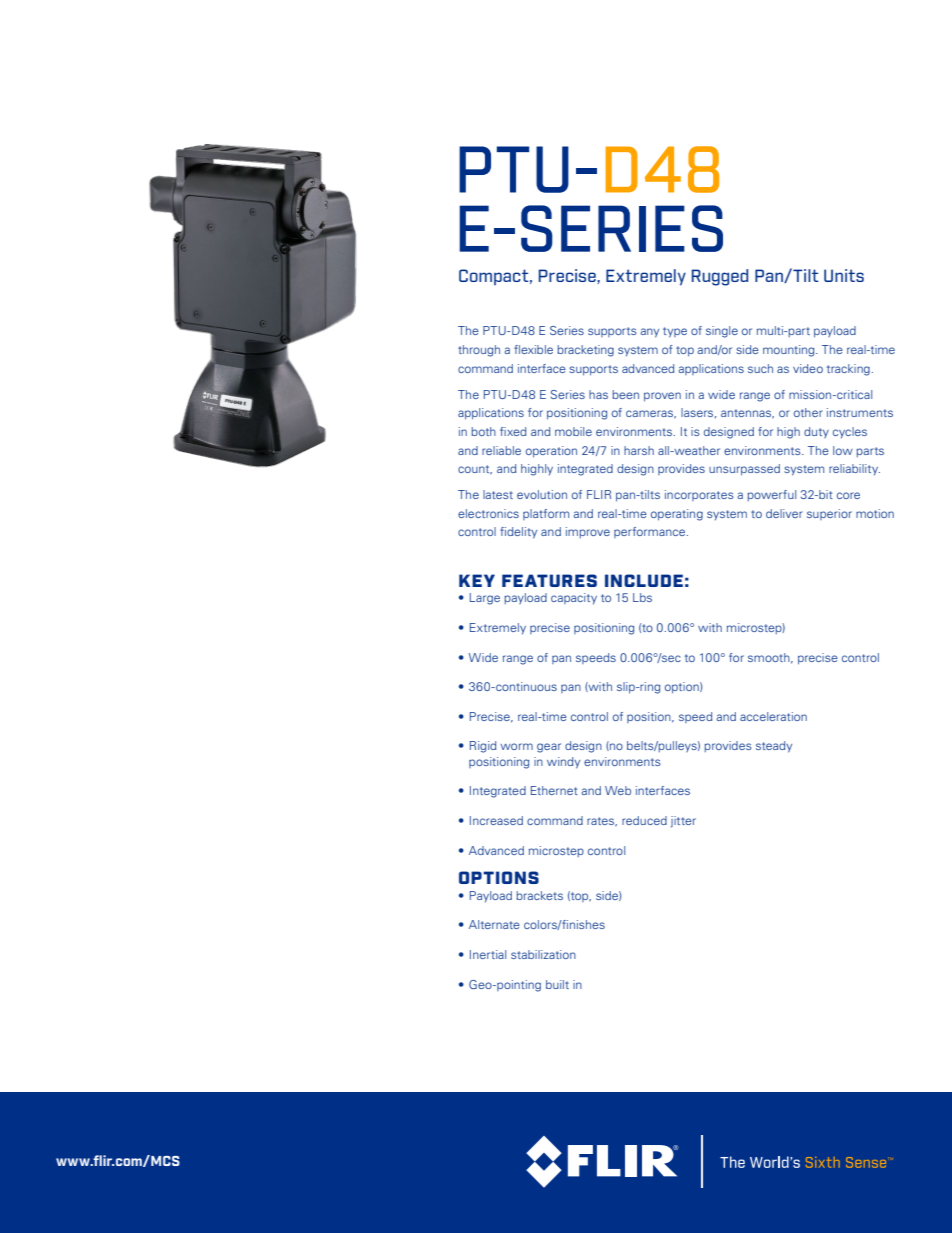 This page has width=952, height=1233. Describe the element at coordinates (773, 716) in the page. I see `acceleration` at that location.
